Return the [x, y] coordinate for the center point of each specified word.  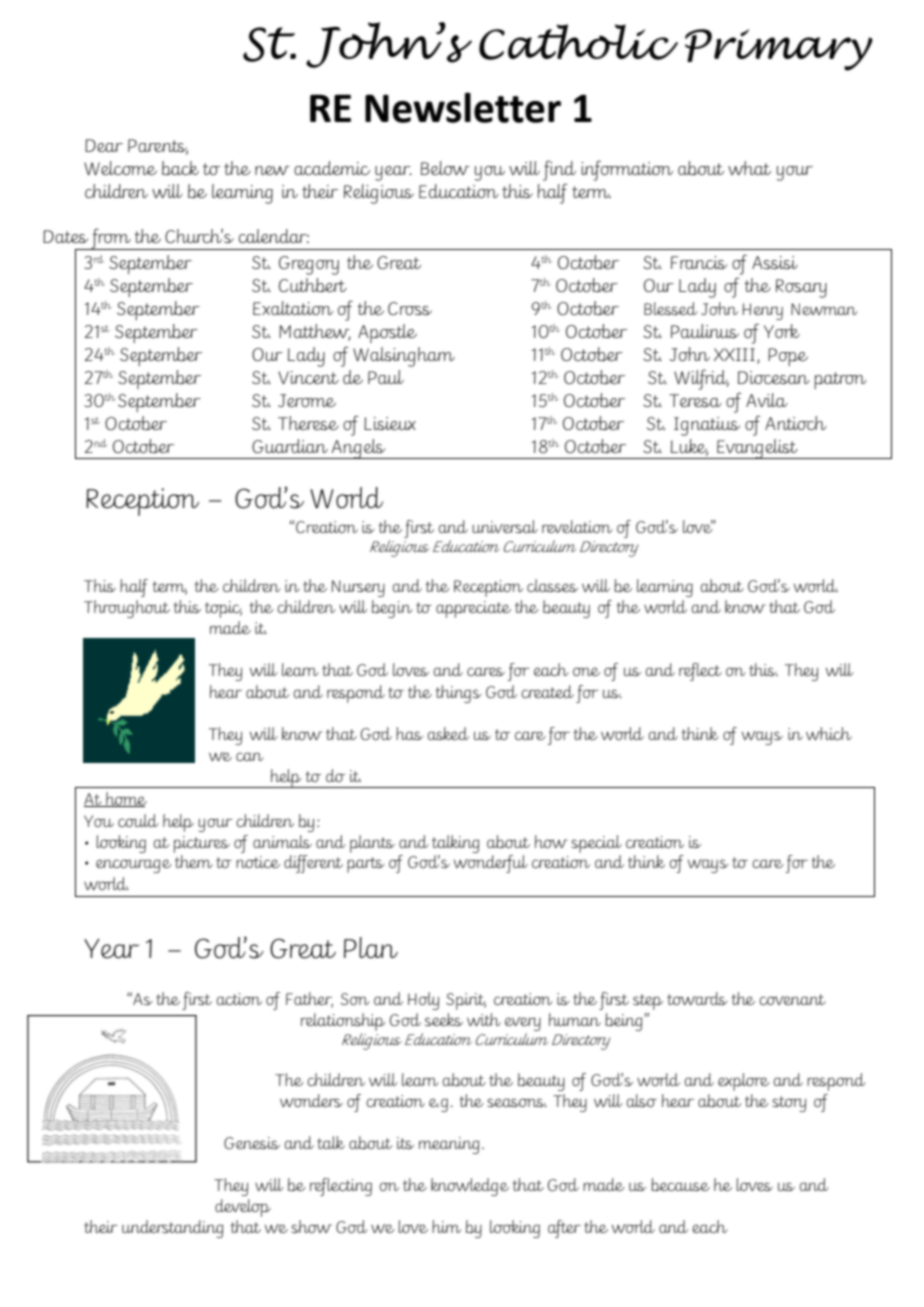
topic [223, 609]
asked [448, 733]
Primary [779, 50]
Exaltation [293, 308]
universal [505, 526]
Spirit [466, 1001]
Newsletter [463, 107]
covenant [792, 999]
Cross [410, 308]
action [239, 999]
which [829, 733]
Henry [762, 311]
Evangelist [757, 449]
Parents [158, 146]
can [250, 756]
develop [243, 1208]
